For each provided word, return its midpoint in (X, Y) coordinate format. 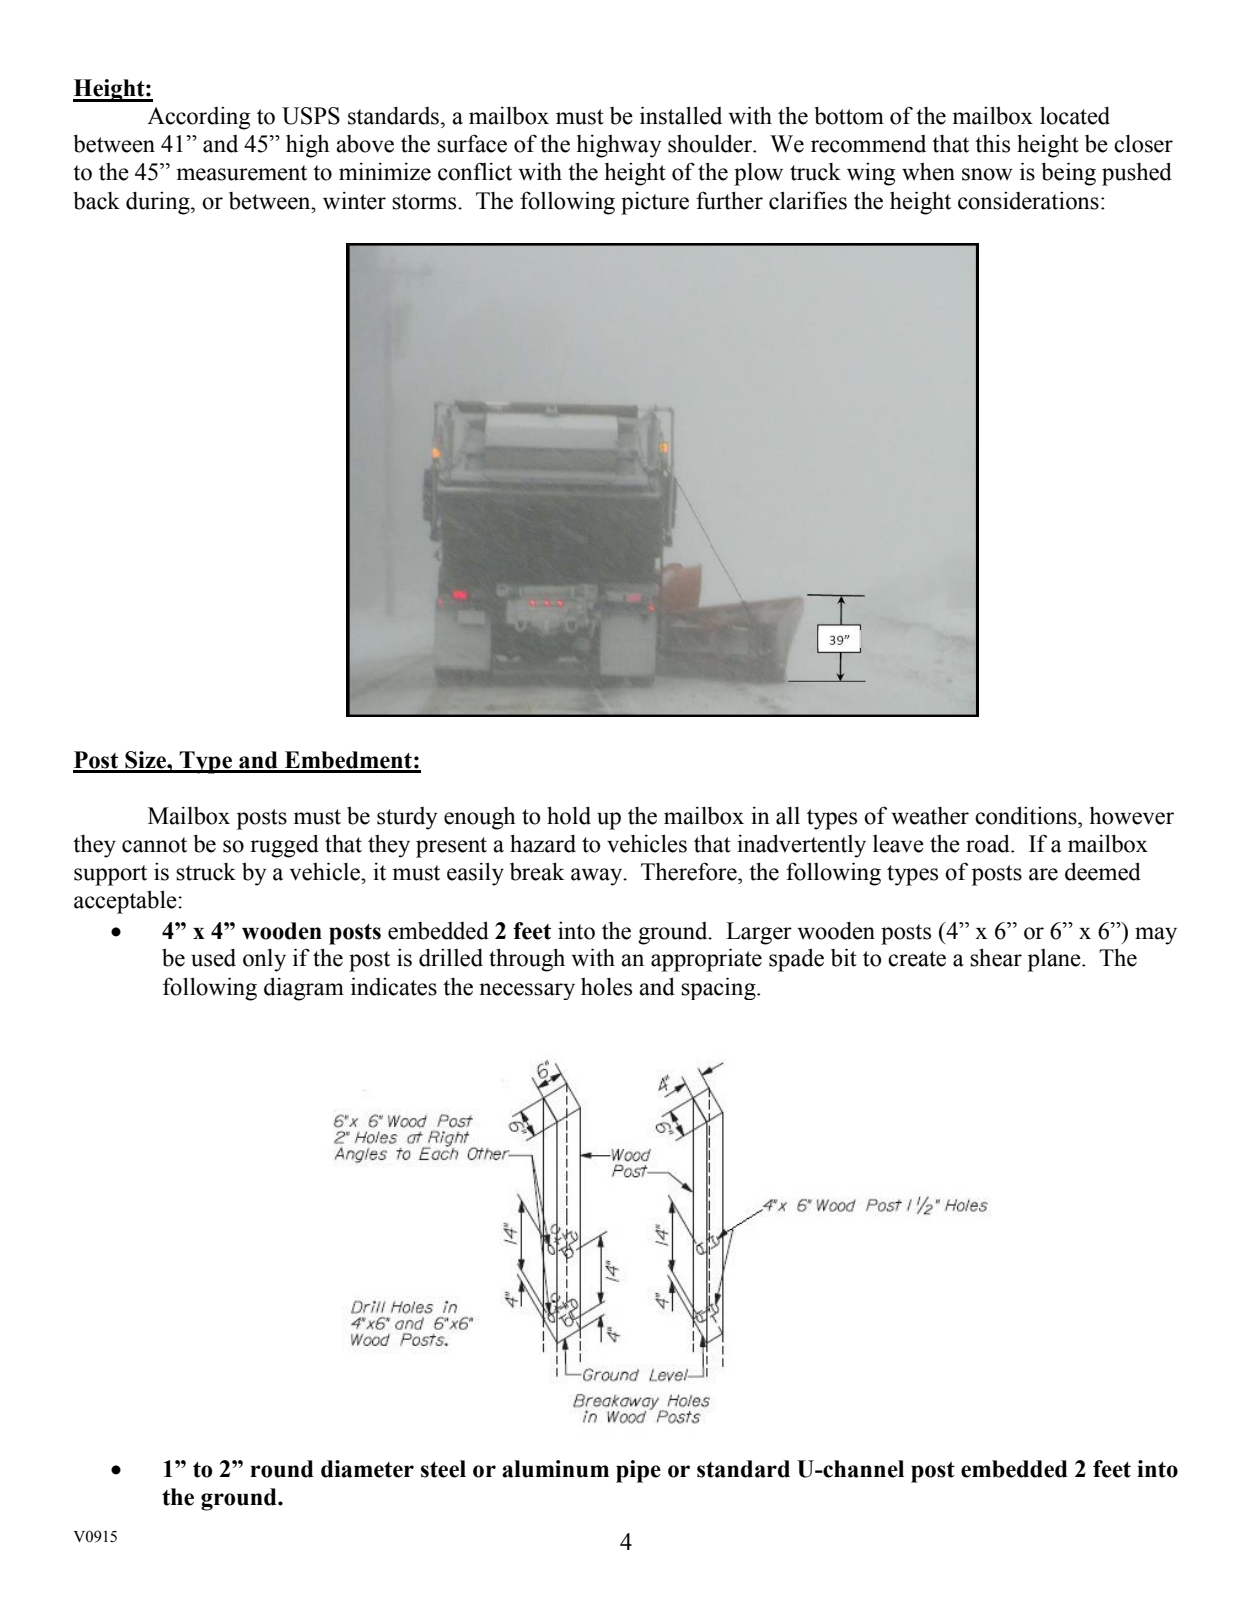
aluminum (555, 1469)
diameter (367, 1469)
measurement (241, 173)
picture (655, 203)
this (992, 144)
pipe (638, 1471)
